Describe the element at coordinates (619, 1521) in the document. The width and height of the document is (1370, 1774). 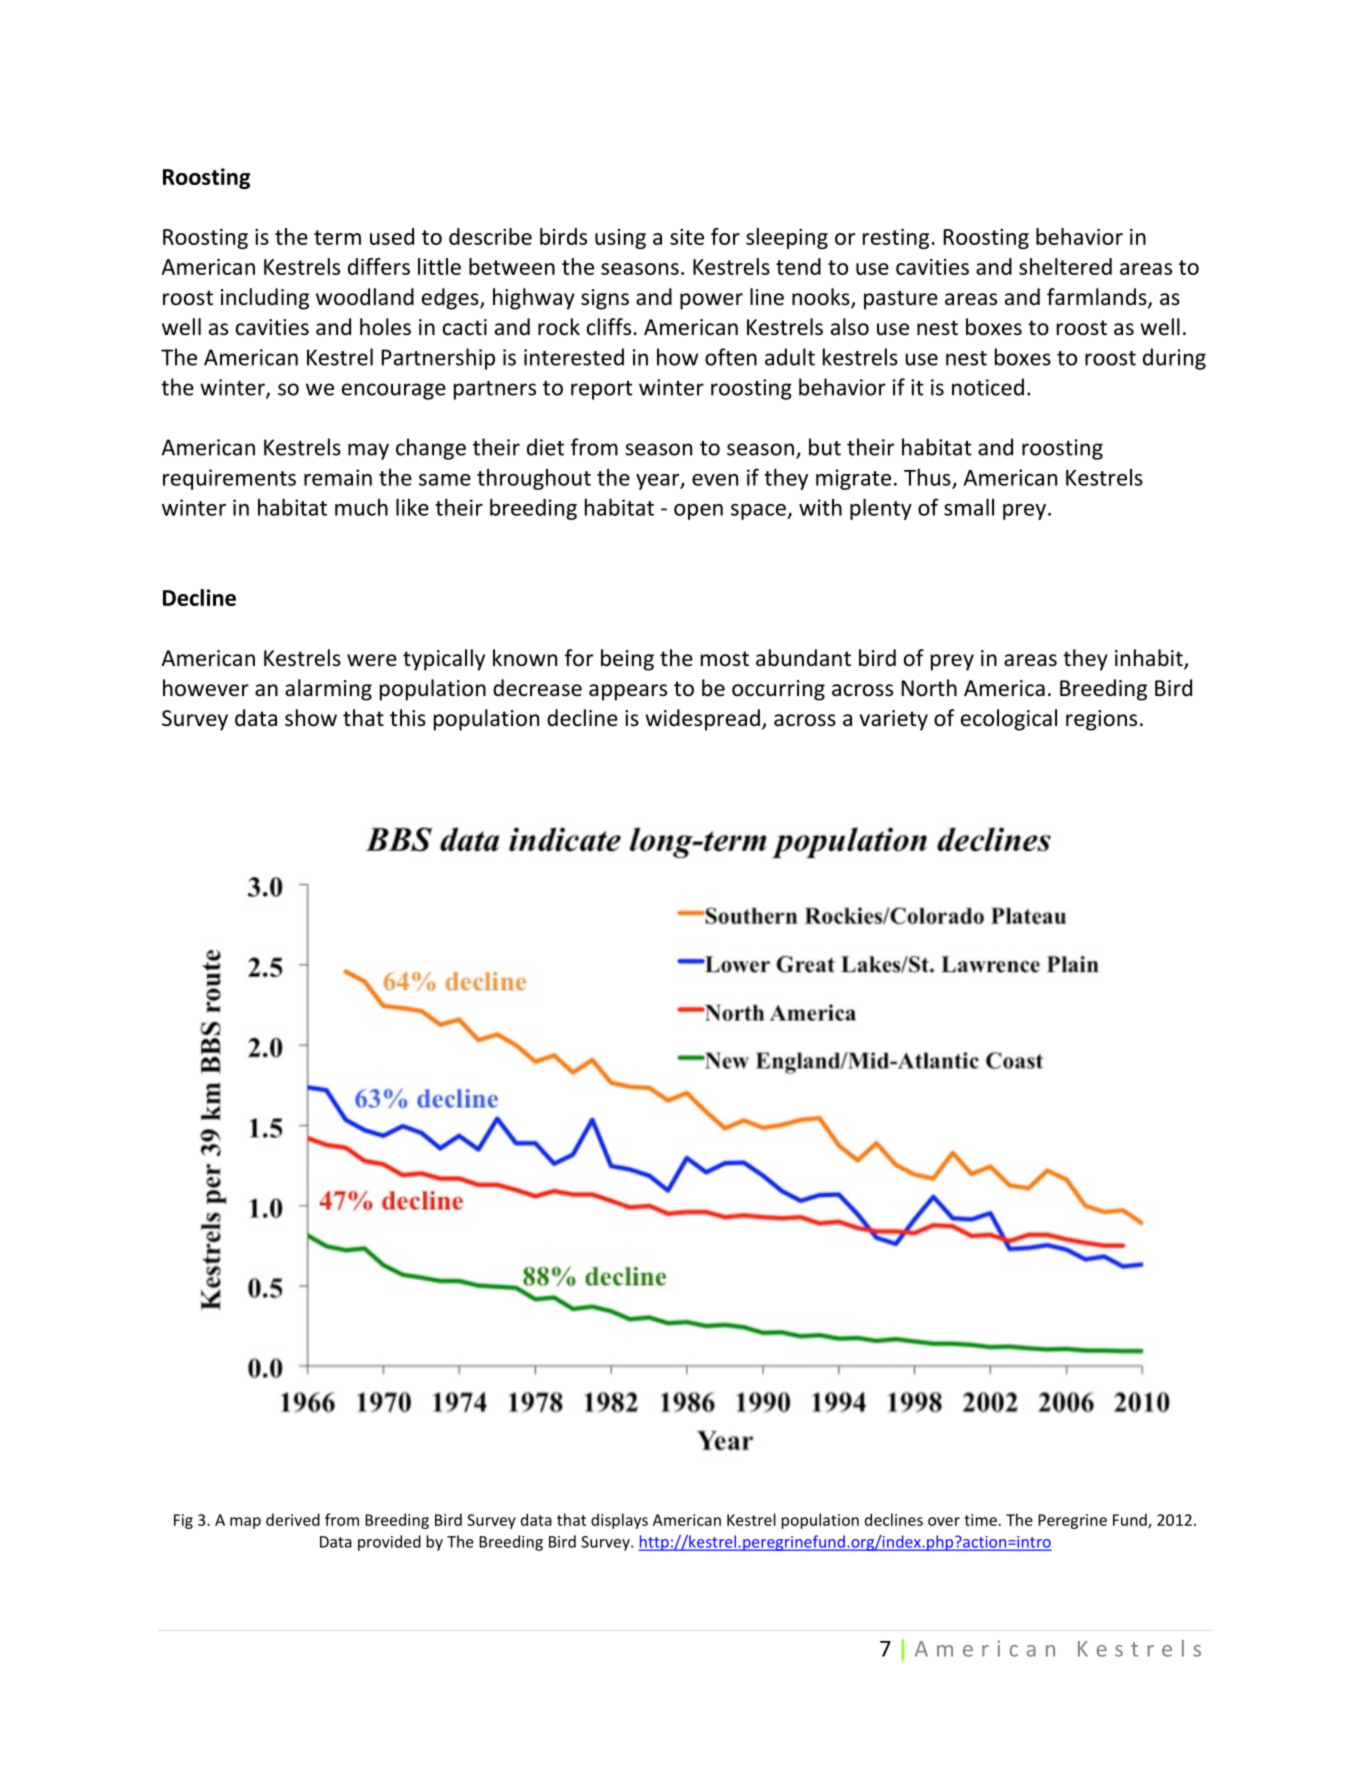
I see `displays` at that location.
